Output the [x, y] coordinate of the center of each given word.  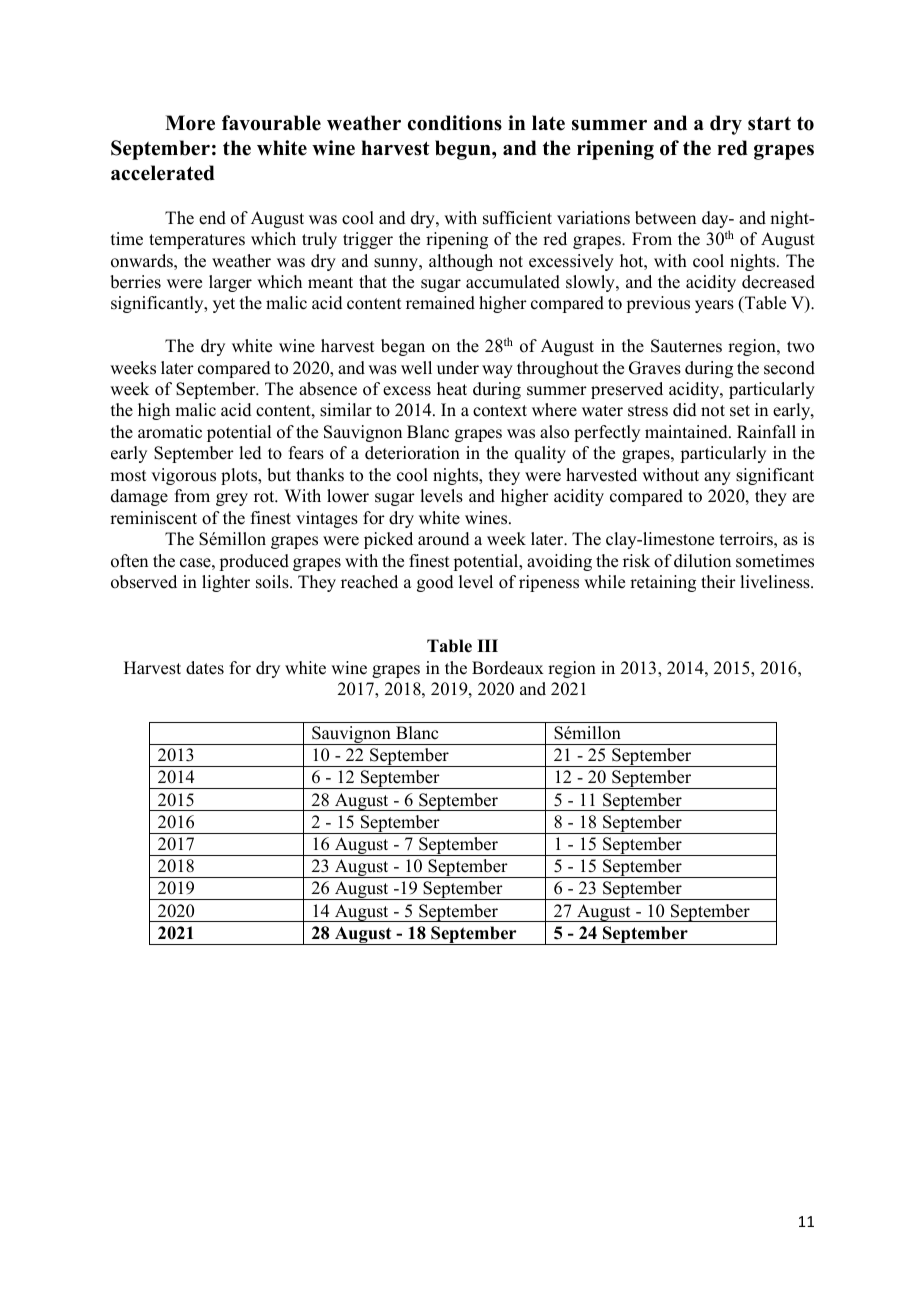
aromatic [170, 432]
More [190, 123]
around [444, 539]
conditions [455, 123]
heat [452, 389]
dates [205, 668]
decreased [778, 282]
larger [230, 283]
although [461, 262]
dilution [702, 561]
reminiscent [153, 518]
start [769, 123]
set [740, 411]
